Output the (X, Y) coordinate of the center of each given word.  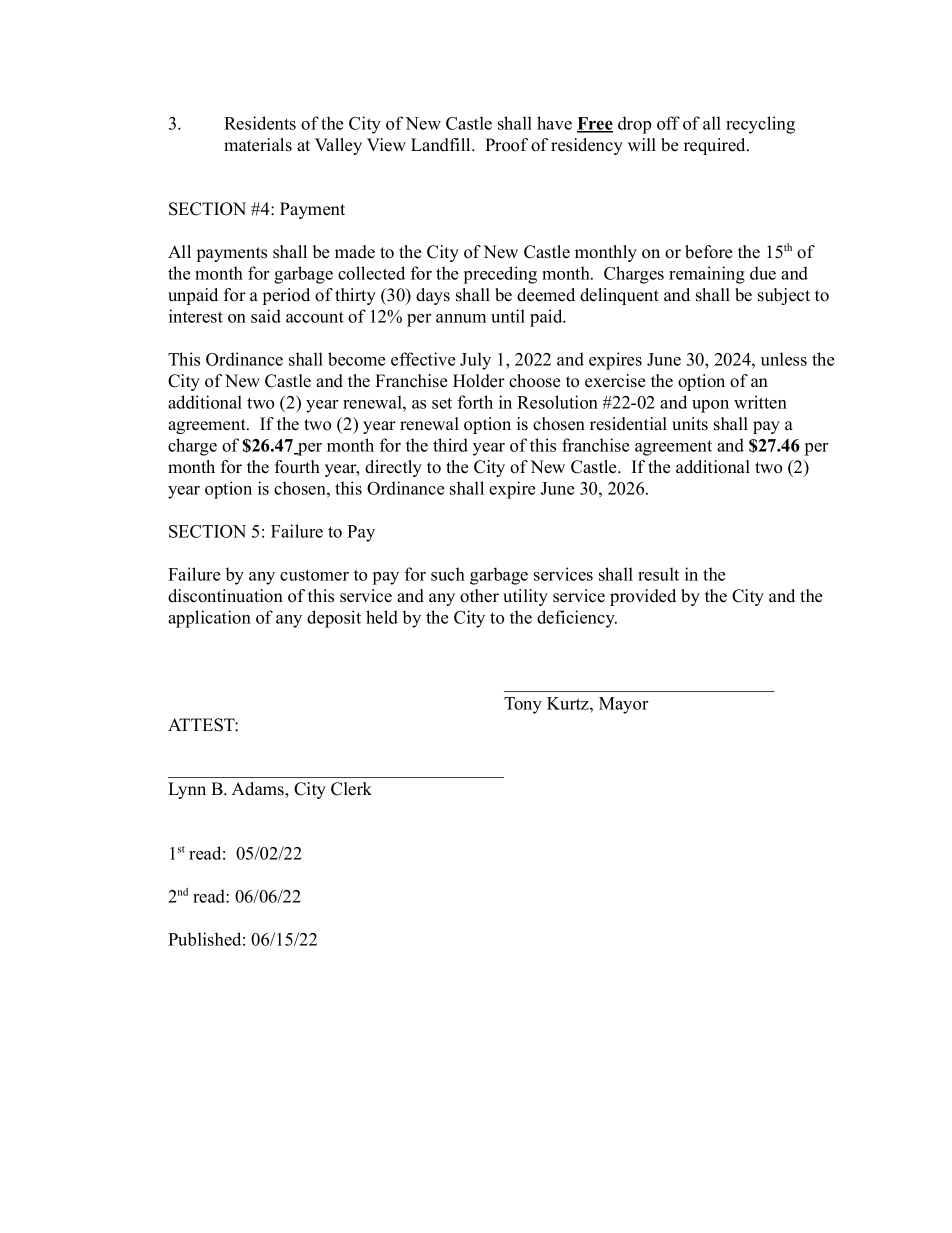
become (356, 359)
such (448, 574)
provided (643, 597)
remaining (707, 275)
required (716, 146)
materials (258, 145)
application (209, 619)
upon (710, 406)
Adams (259, 790)
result (658, 574)
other (479, 596)
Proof (506, 145)
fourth (297, 467)
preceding (500, 275)
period (286, 296)
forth (475, 402)
